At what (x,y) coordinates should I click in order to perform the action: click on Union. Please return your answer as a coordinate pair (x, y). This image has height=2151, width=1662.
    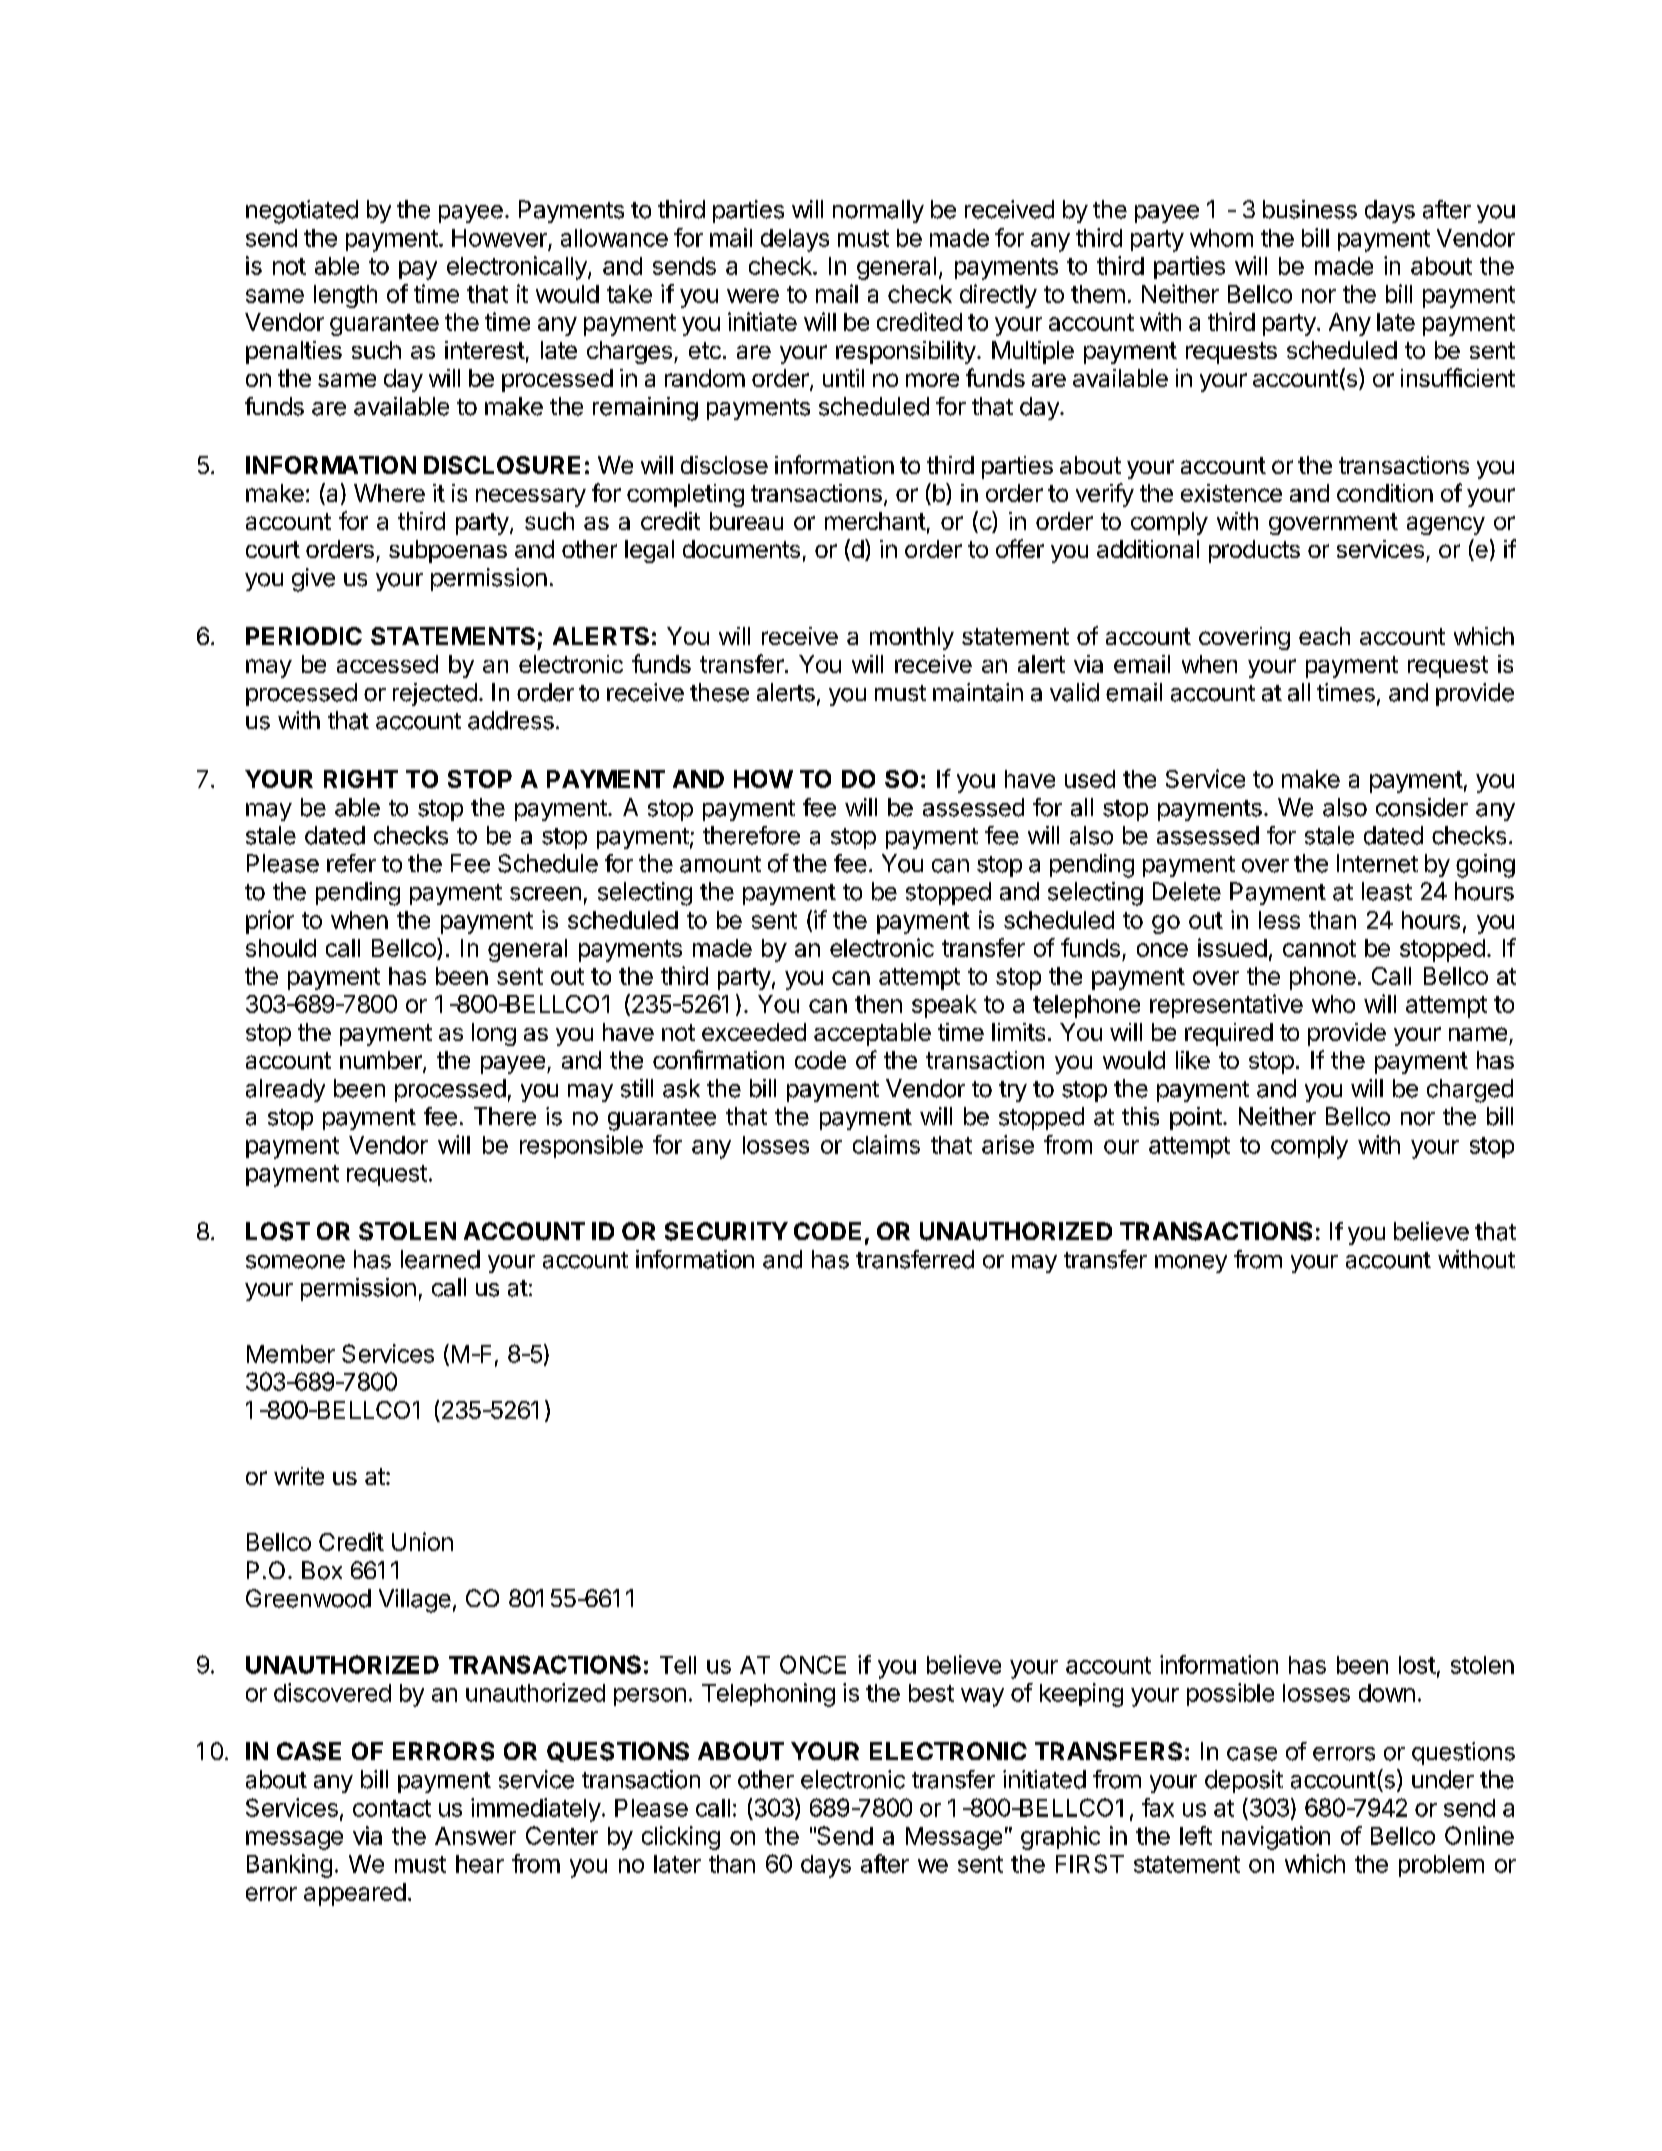
    Looking at the image, I should click on (422, 1541).
